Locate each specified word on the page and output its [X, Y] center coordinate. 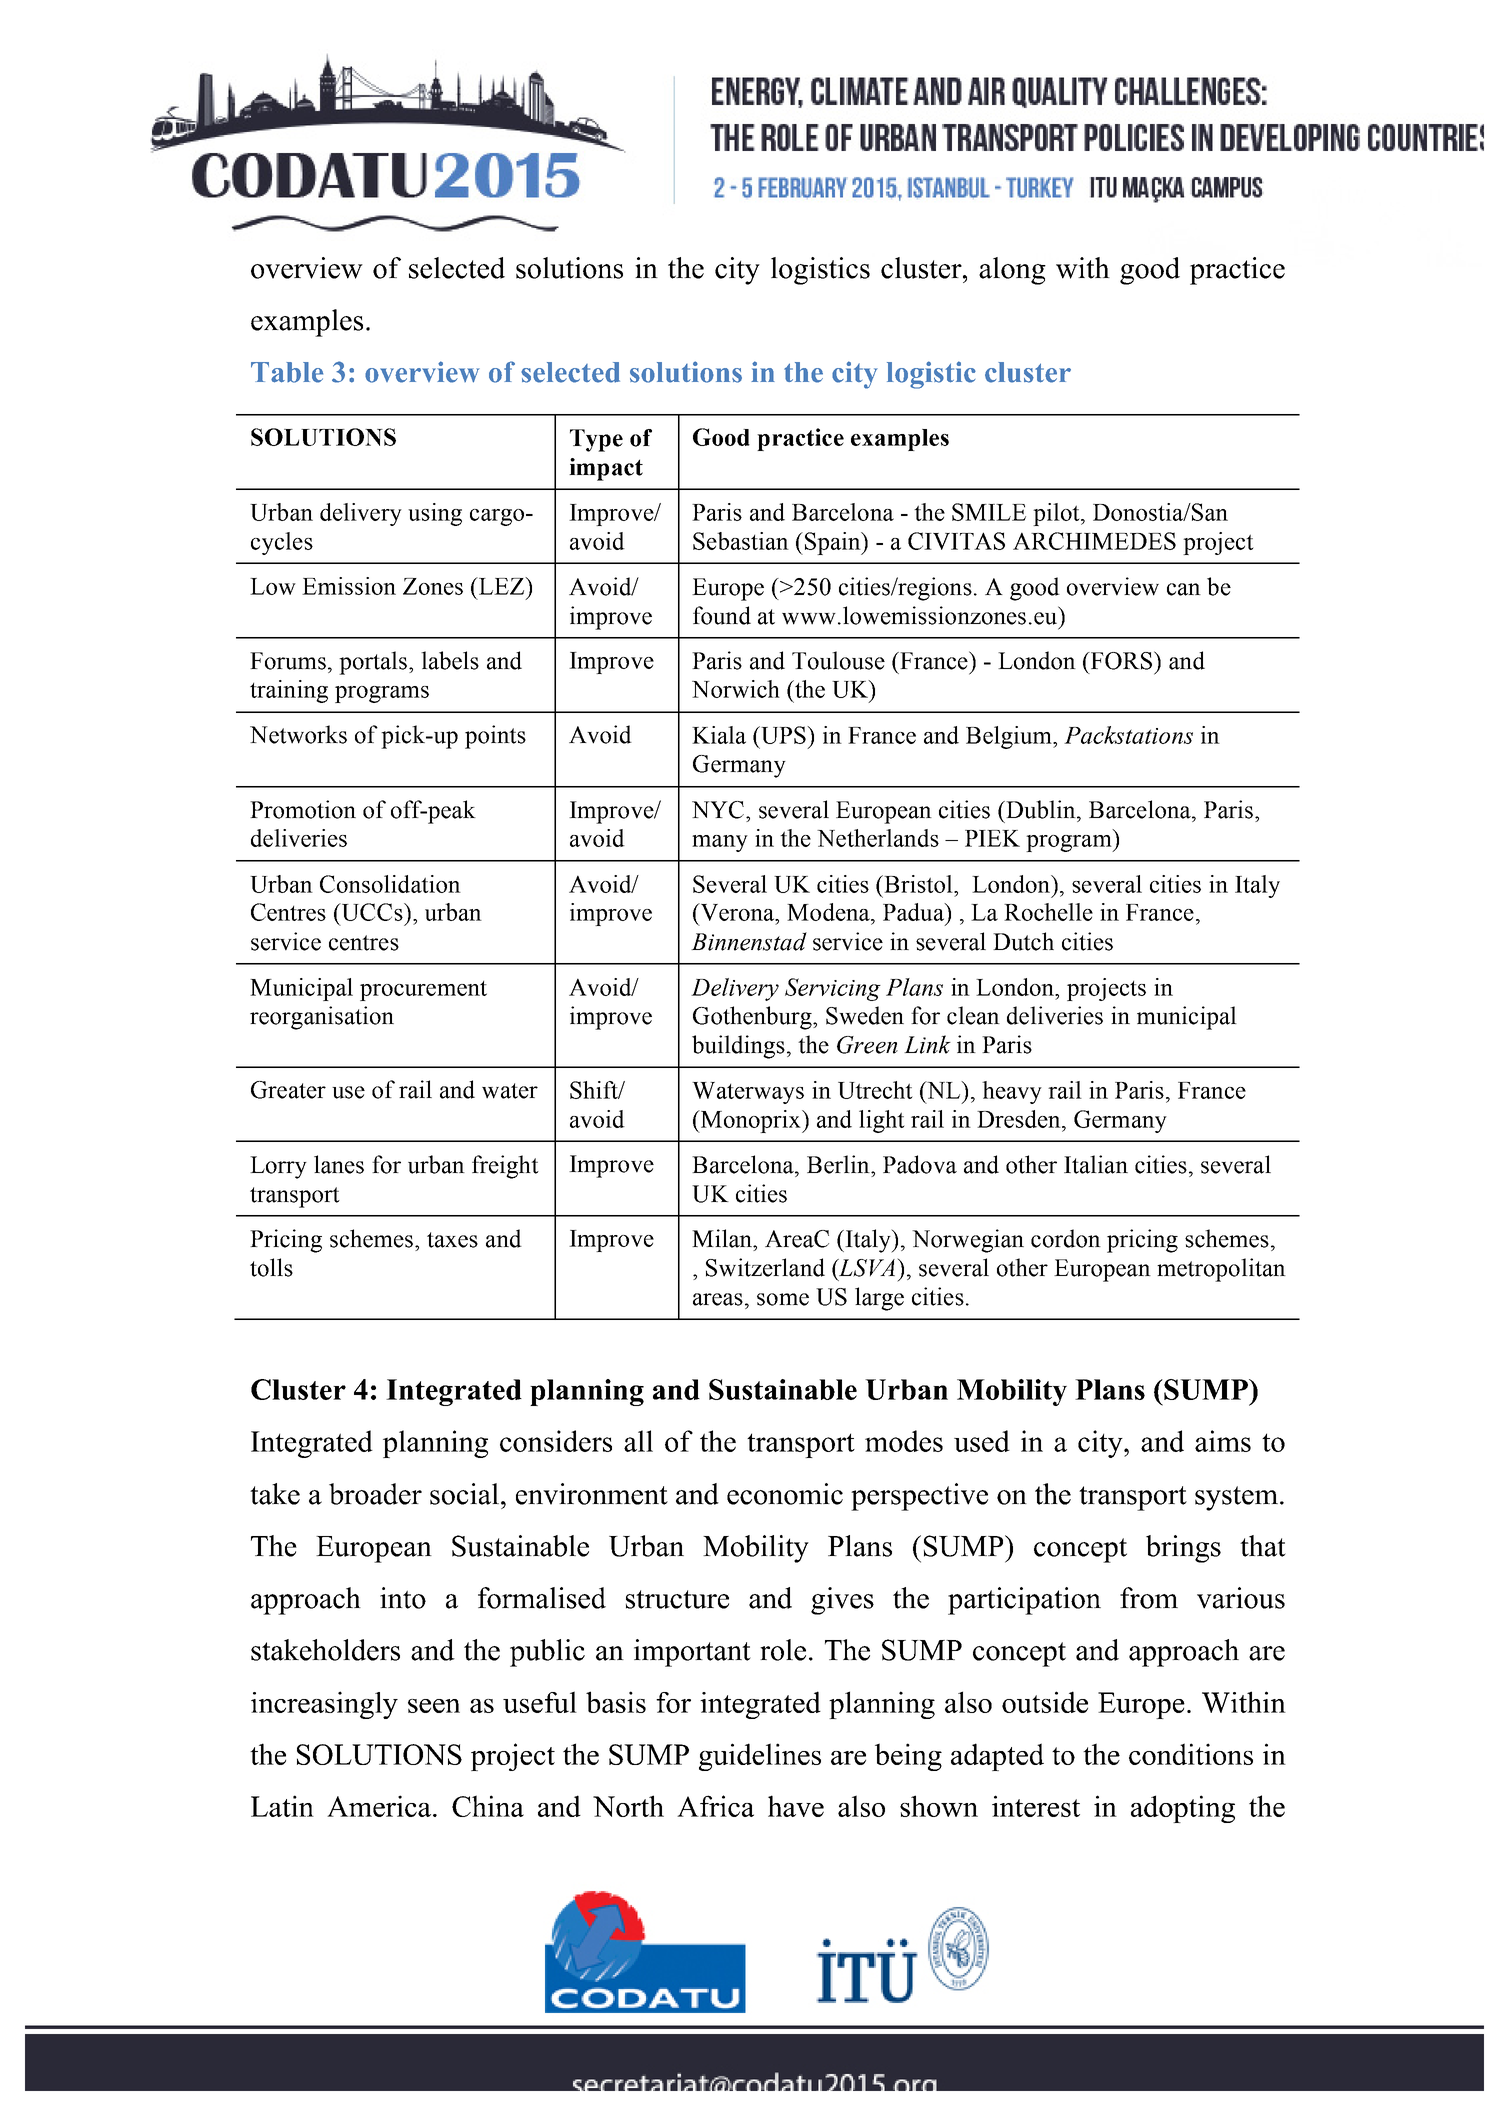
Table [287, 372]
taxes [452, 1240]
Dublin [1041, 809]
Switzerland [765, 1267]
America [379, 1806]
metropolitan [1221, 1270]
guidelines [760, 1757]
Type [596, 440]
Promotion [303, 809]
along [1012, 271]
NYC [719, 810]
